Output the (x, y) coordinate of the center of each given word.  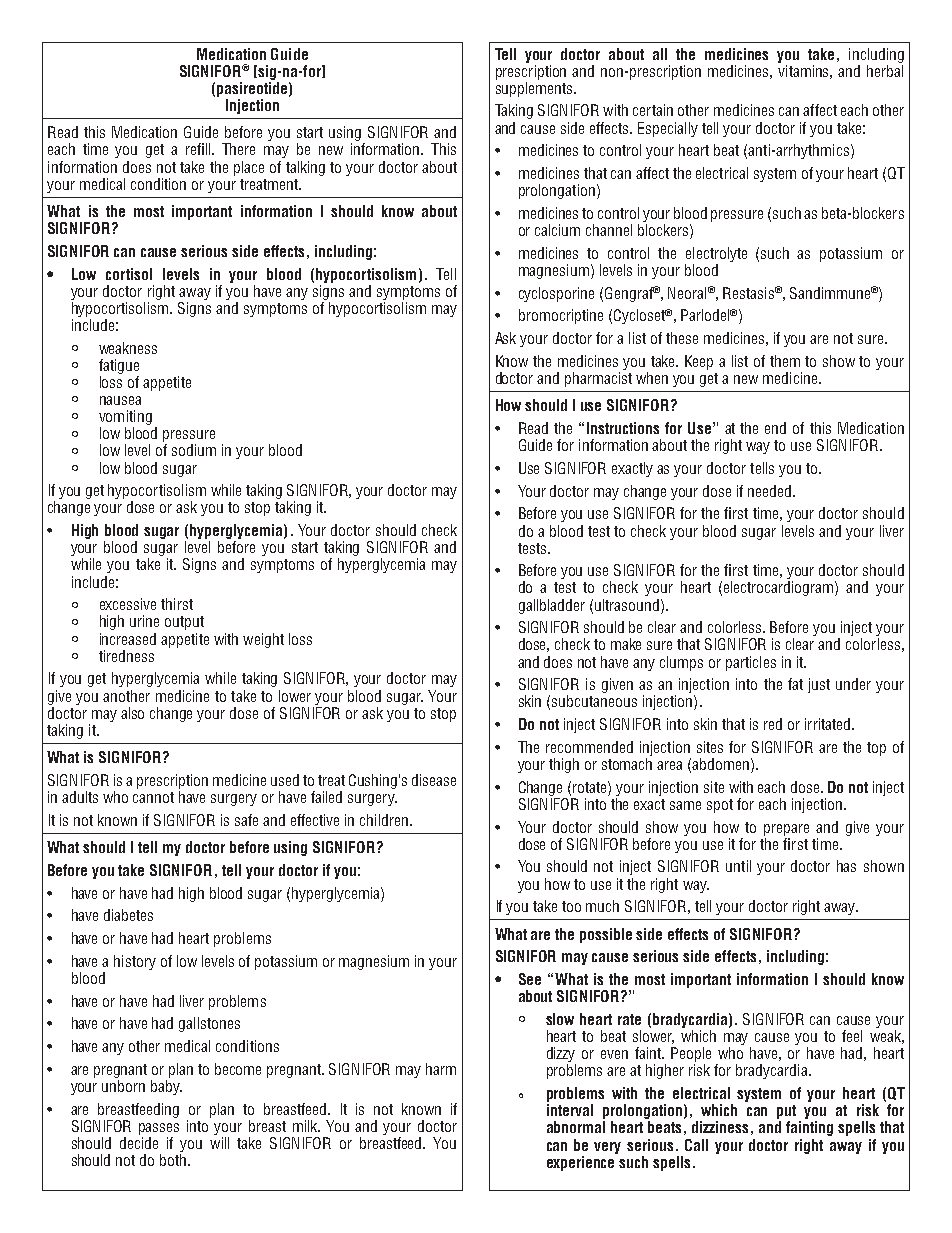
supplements (535, 89)
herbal (885, 69)
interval (570, 1110)
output (184, 623)
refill (199, 149)
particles (751, 663)
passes (159, 1129)
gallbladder (552, 606)
